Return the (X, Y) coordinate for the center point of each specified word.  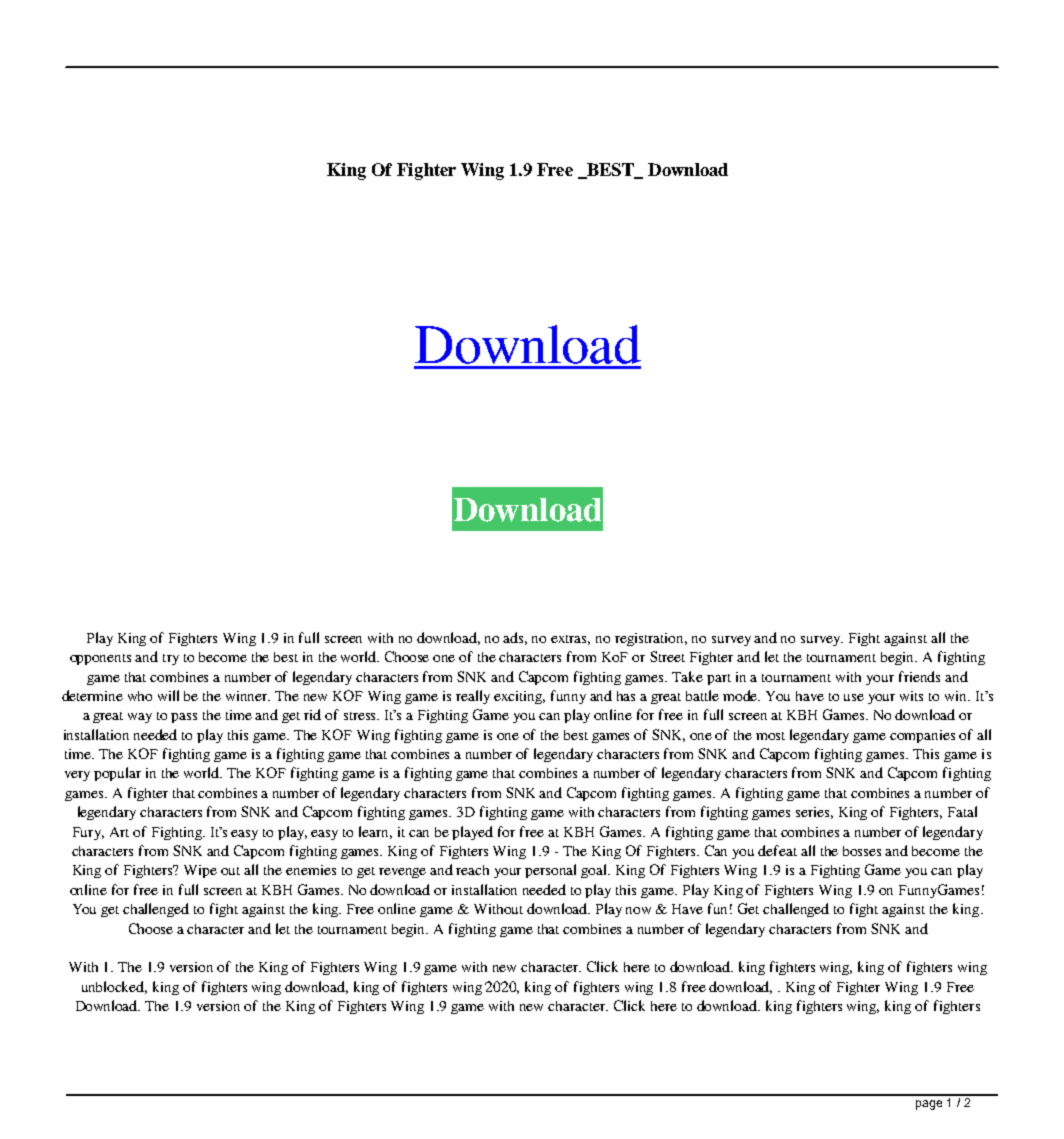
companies (922, 736)
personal (550, 871)
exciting (519, 697)
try (171, 659)
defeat (777, 850)
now (638, 910)
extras (570, 640)
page (929, 1105)
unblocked (114, 987)
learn (375, 832)
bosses (862, 851)
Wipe (200, 871)
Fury (88, 833)
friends (919, 676)
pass (184, 718)
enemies (311, 870)
